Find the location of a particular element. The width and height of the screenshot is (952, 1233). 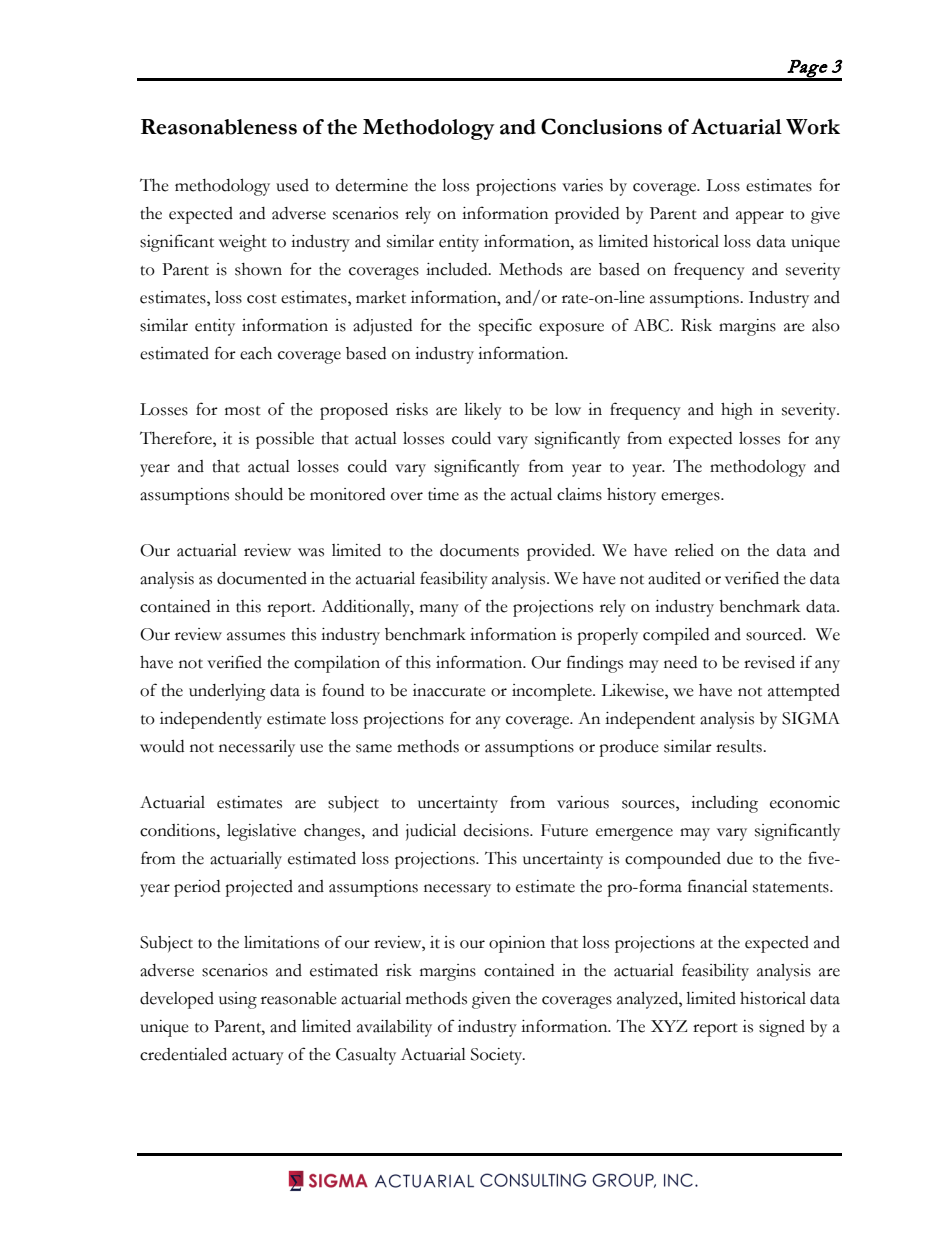

Society is located at coordinates (498, 1056).
